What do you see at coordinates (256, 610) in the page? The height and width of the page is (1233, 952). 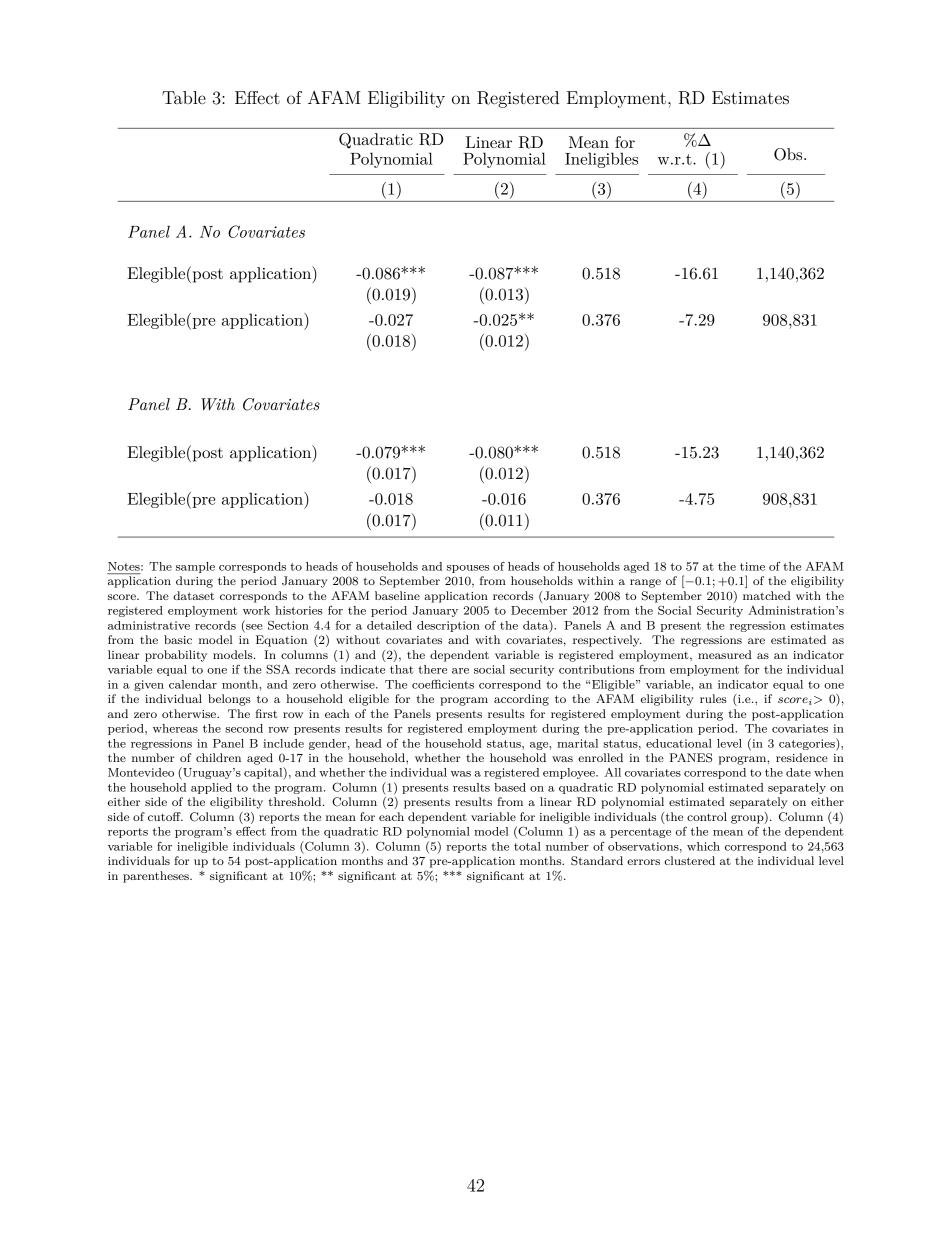 I see `work` at bounding box center [256, 610].
